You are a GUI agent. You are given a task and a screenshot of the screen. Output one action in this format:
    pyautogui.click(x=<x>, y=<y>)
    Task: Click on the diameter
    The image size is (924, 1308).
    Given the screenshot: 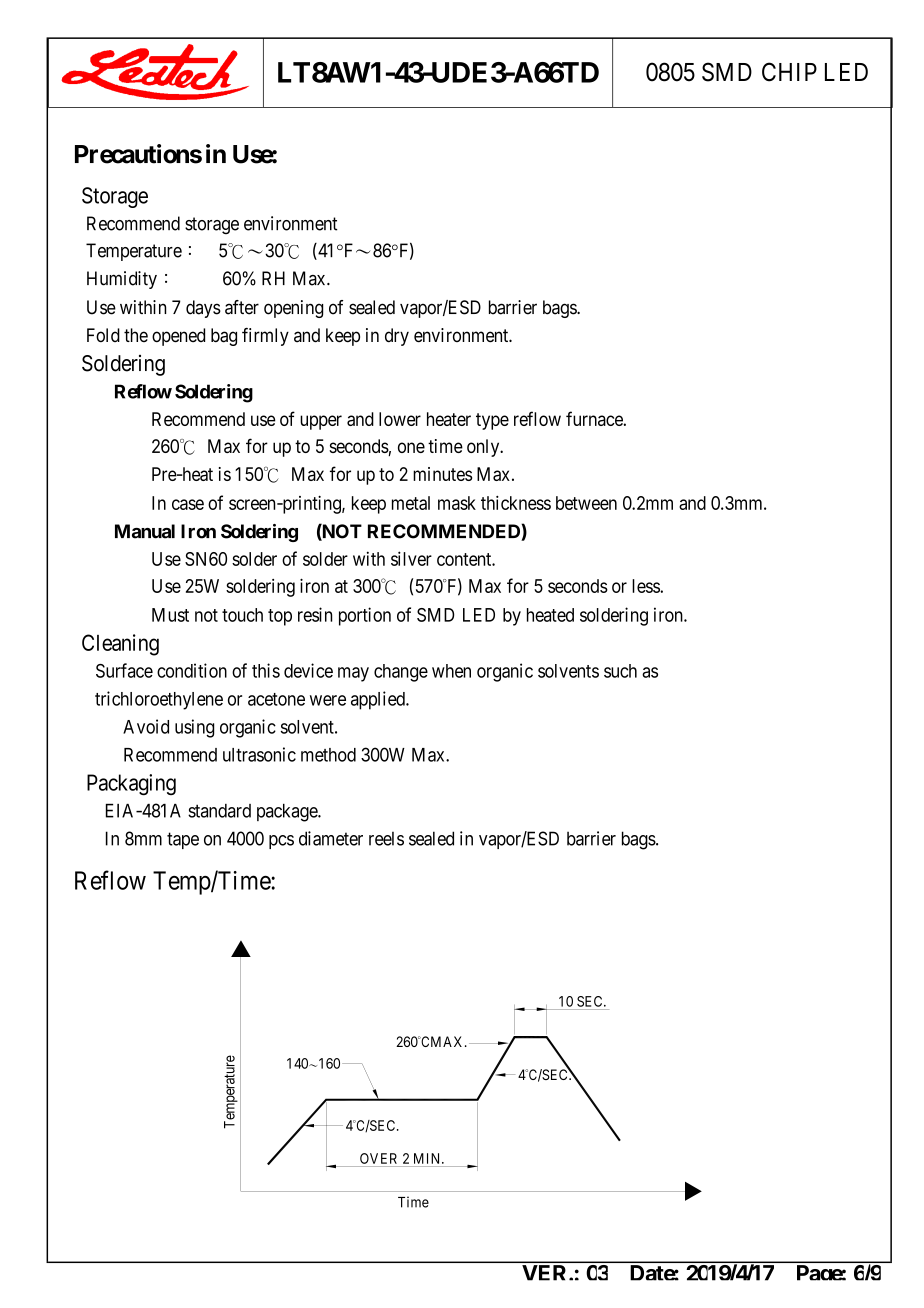 What is the action you would take?
    pyautogui.click(x=331, y=838)
